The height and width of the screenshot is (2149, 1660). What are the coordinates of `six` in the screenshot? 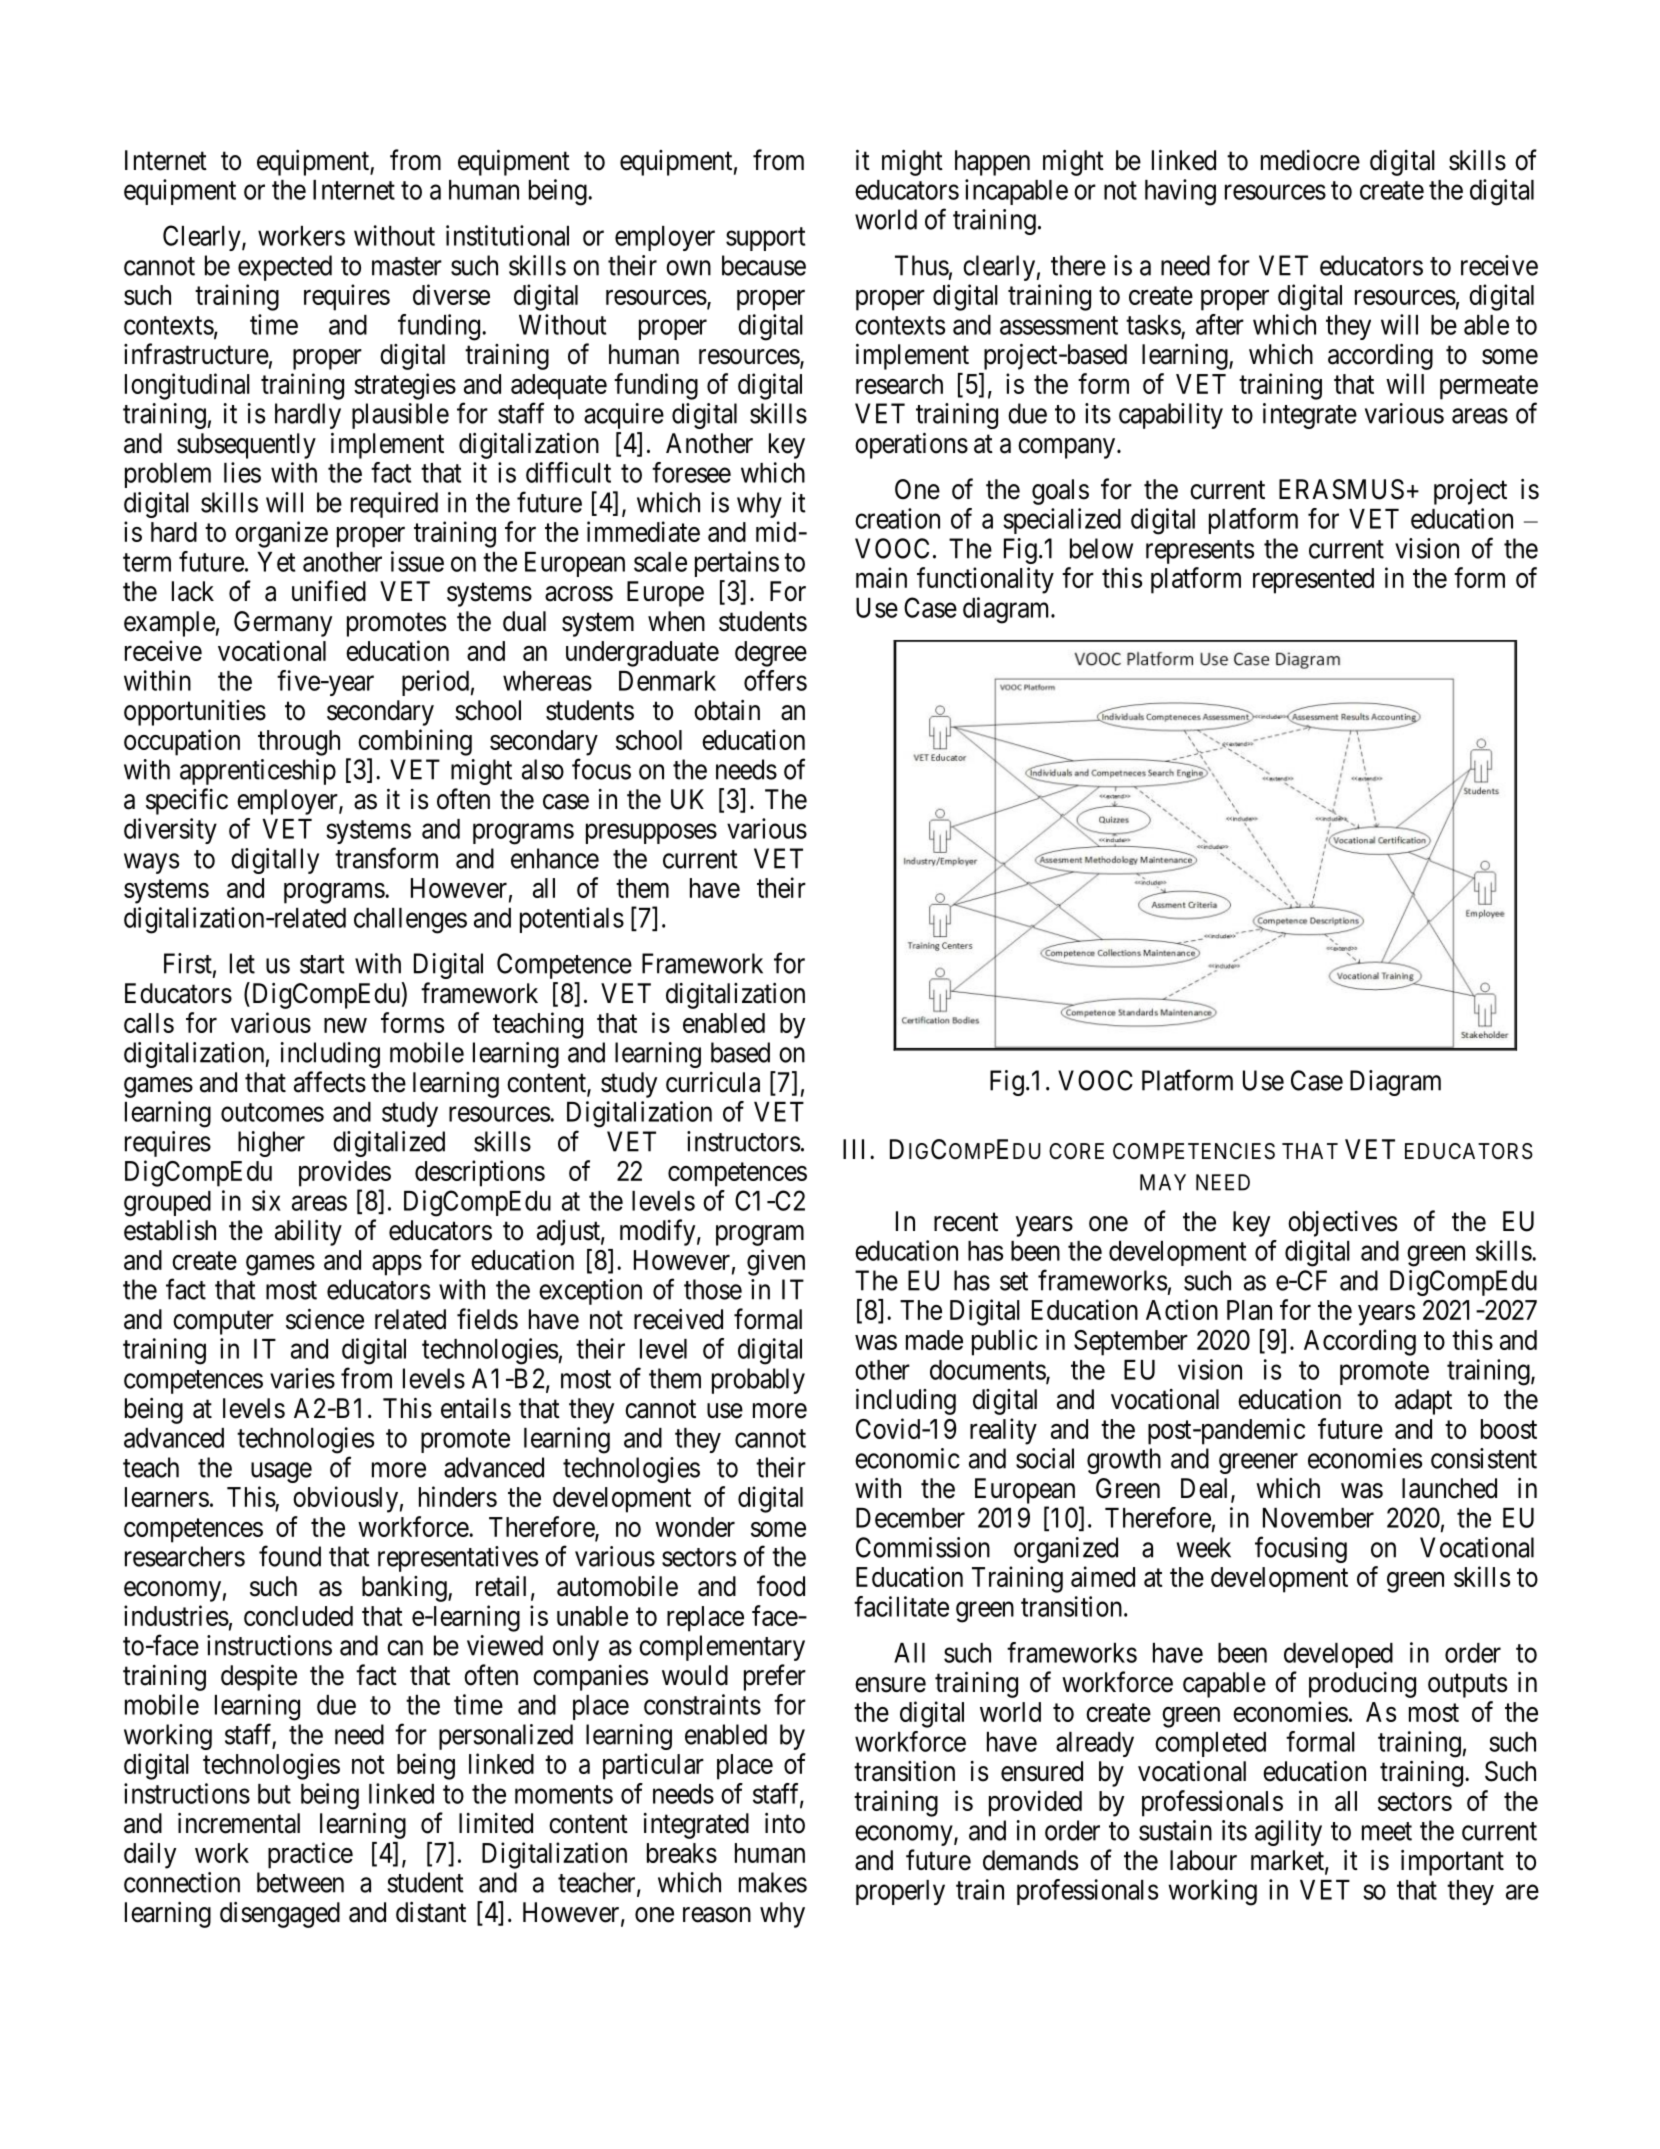 It's located at (266, 1200).
